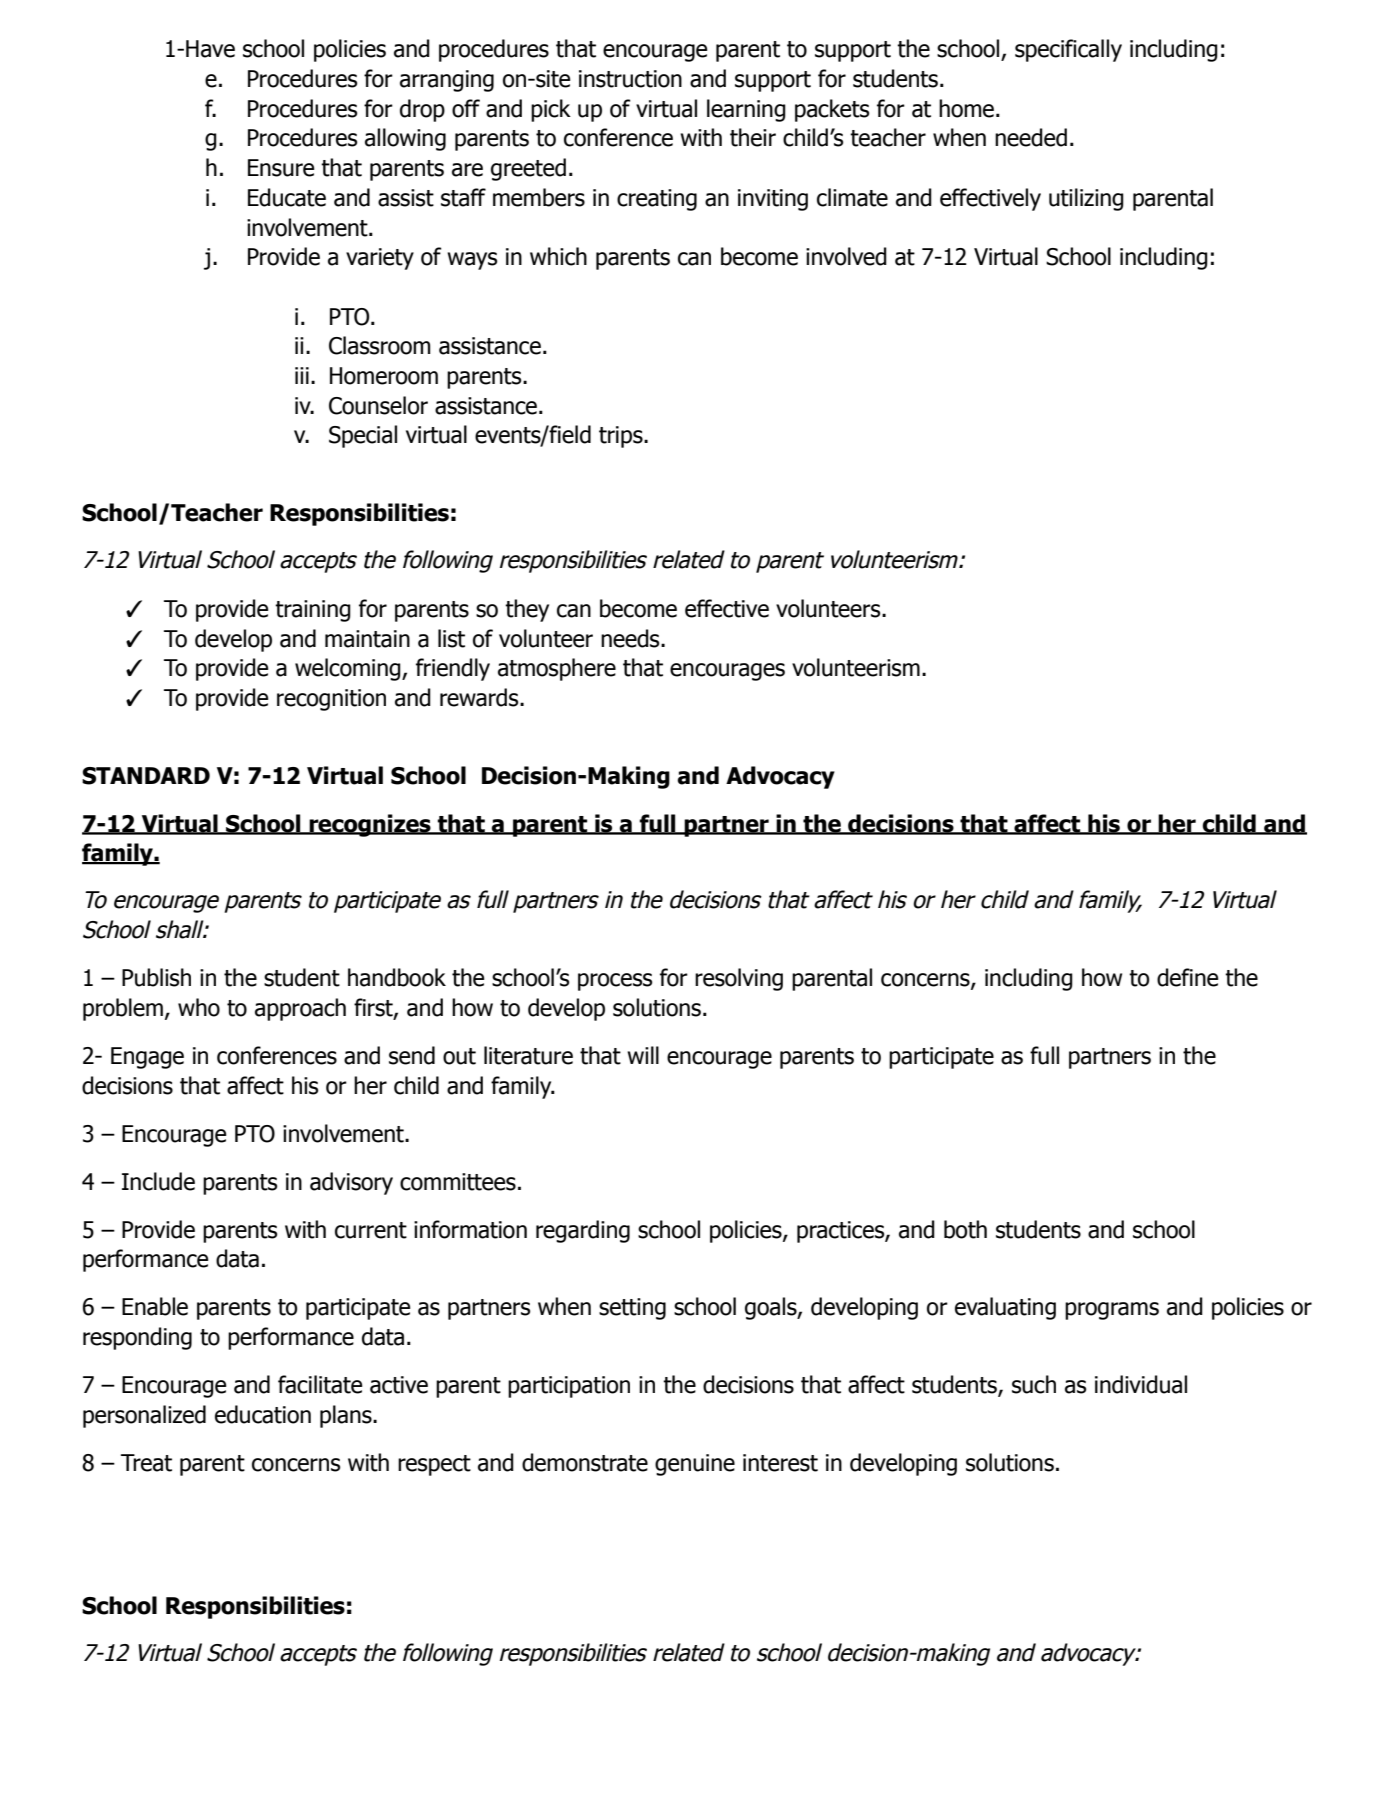  I want to click on process, so click(615, 982).
